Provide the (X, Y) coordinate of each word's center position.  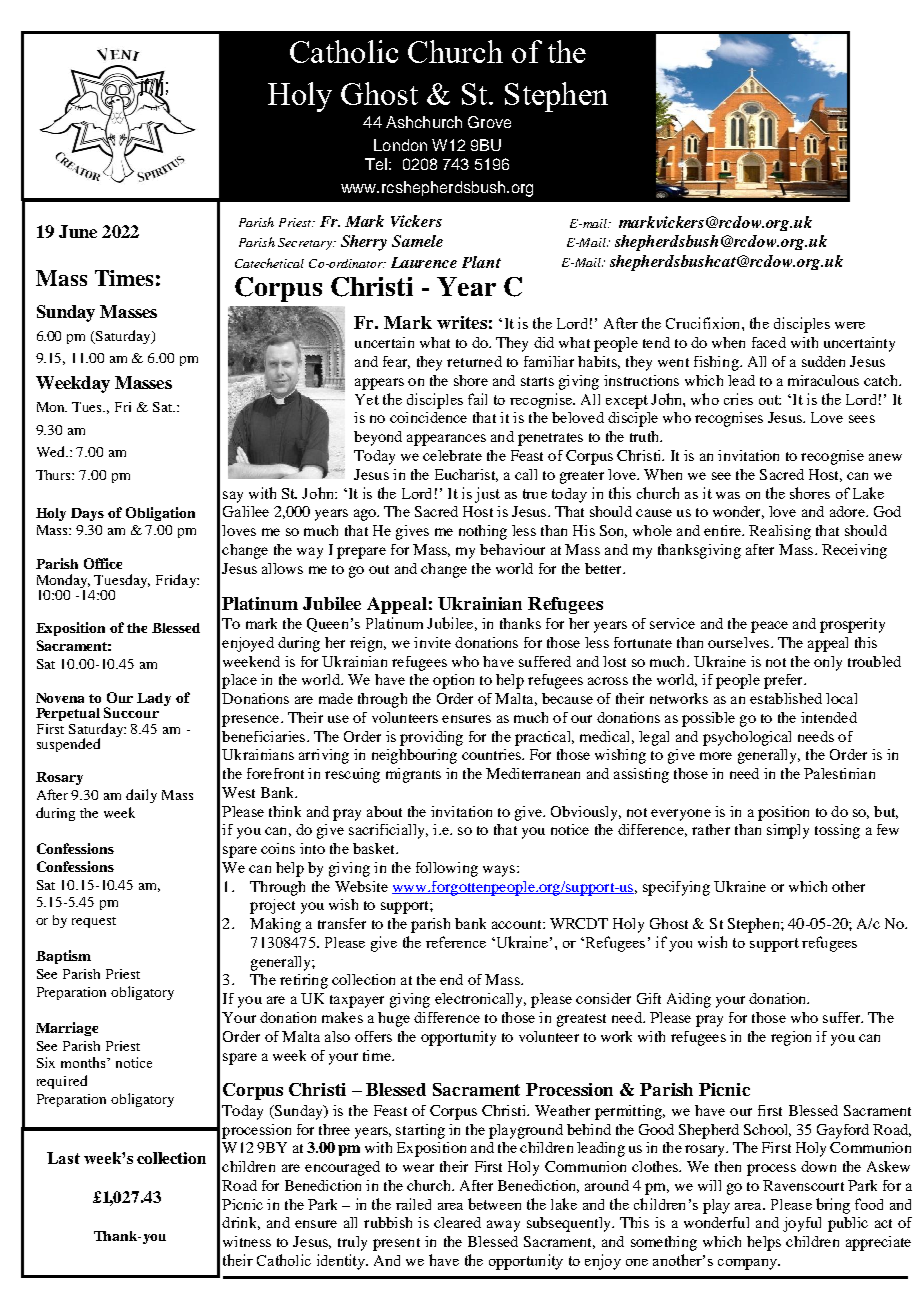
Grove (489, 122)
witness (247, 1241)
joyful (802, 1224)
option (453, 681)
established (786, 698)
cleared (457, 1222)
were (850, 325)
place (239, 681)
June (78, 231)
